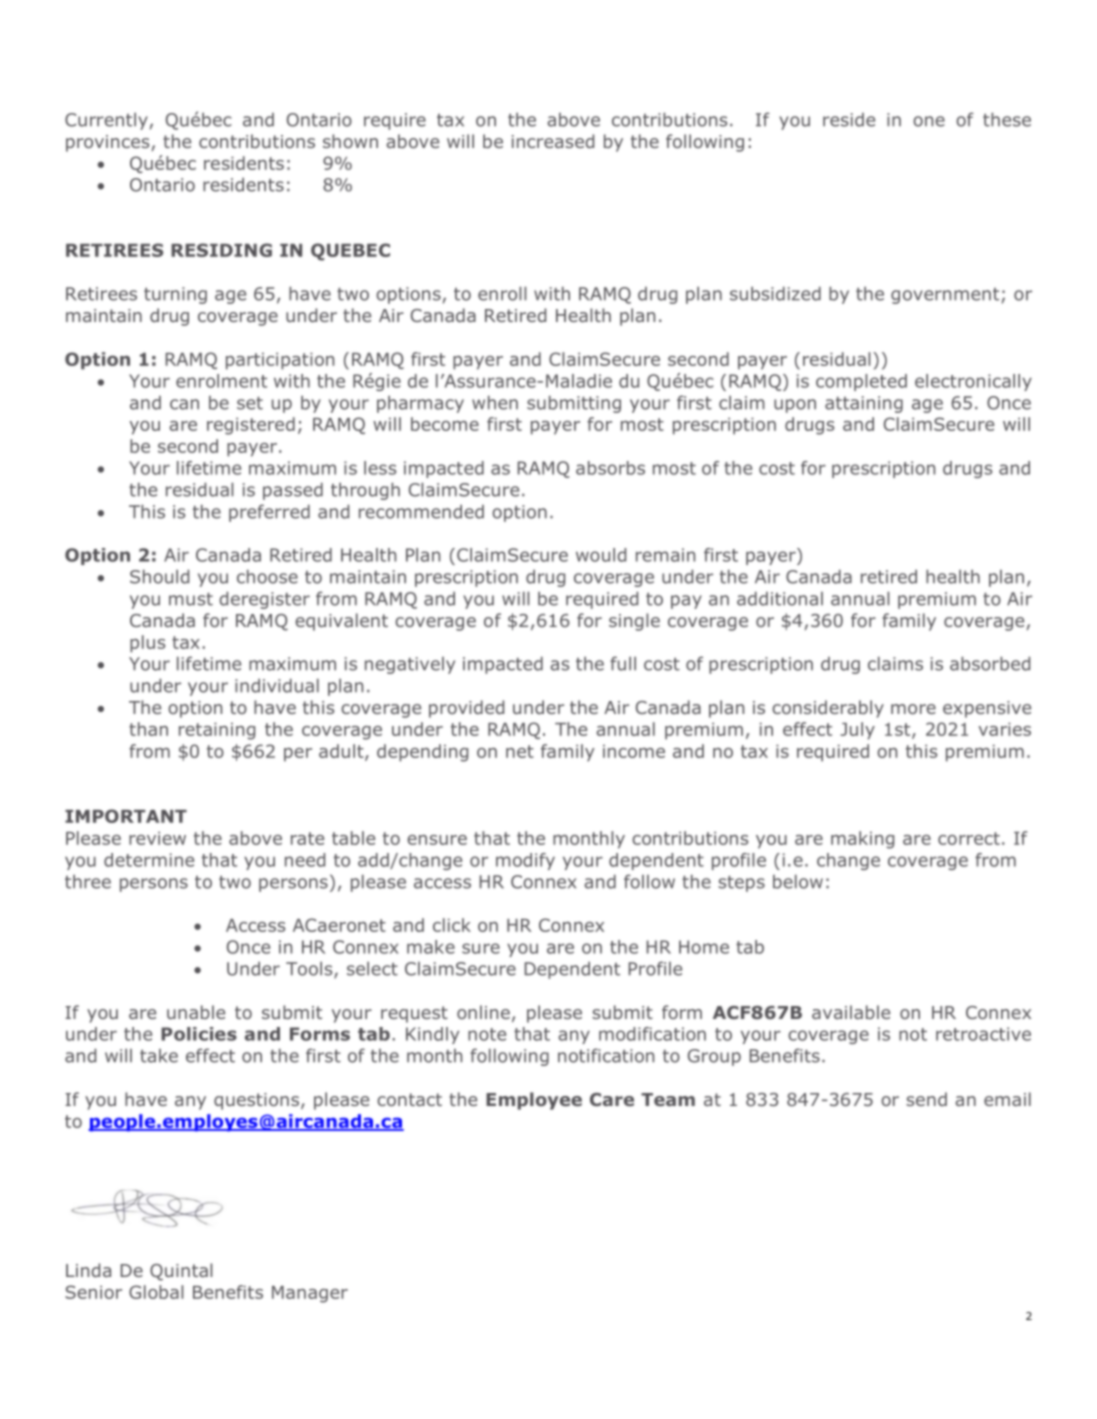  I want to click on Manager, so click(310, 1294).
